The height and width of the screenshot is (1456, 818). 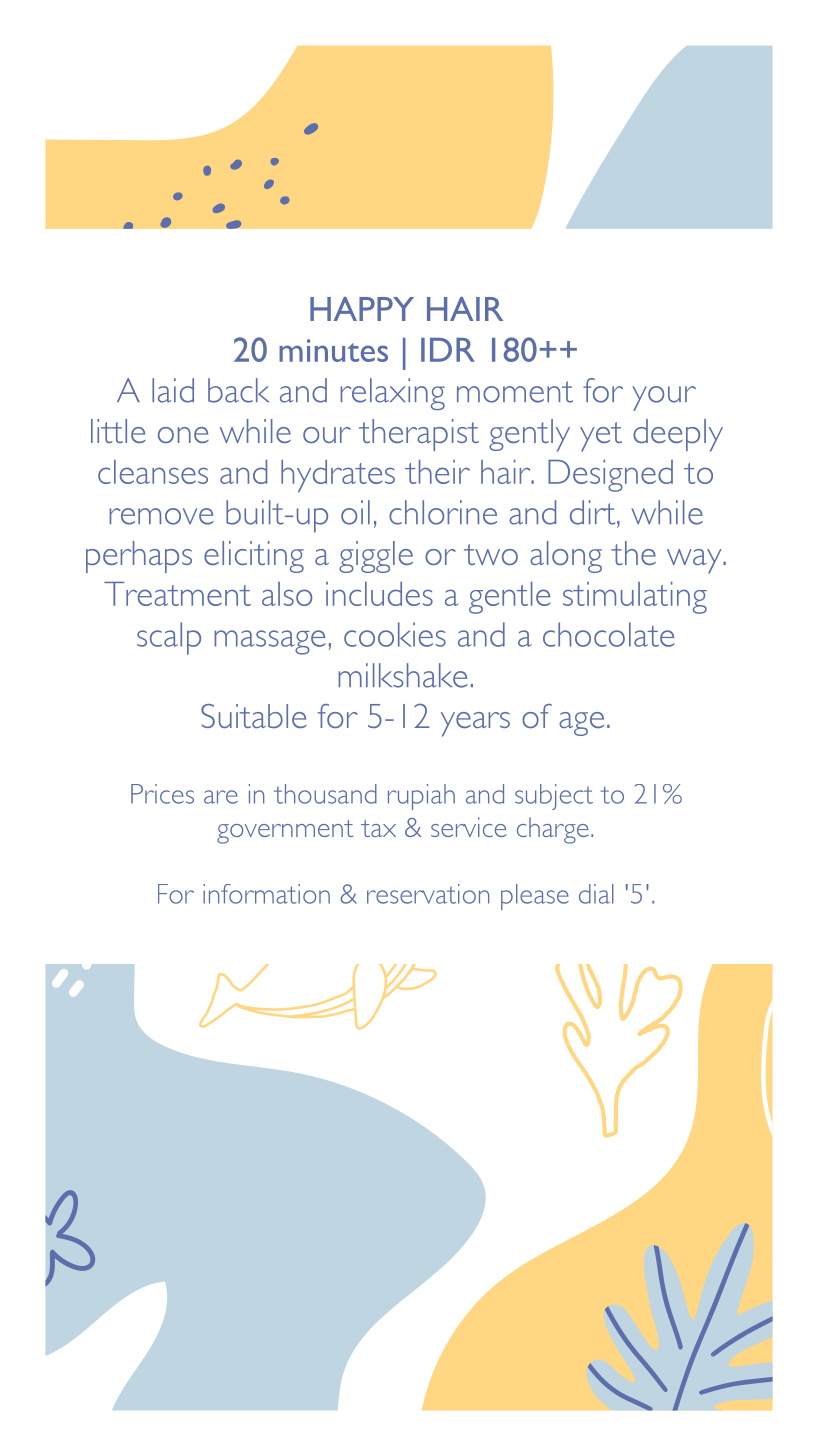 What do you see at coordinates (609, 634) in the screenshot?
I see `chocolate` at bounding box center [609, 634].
